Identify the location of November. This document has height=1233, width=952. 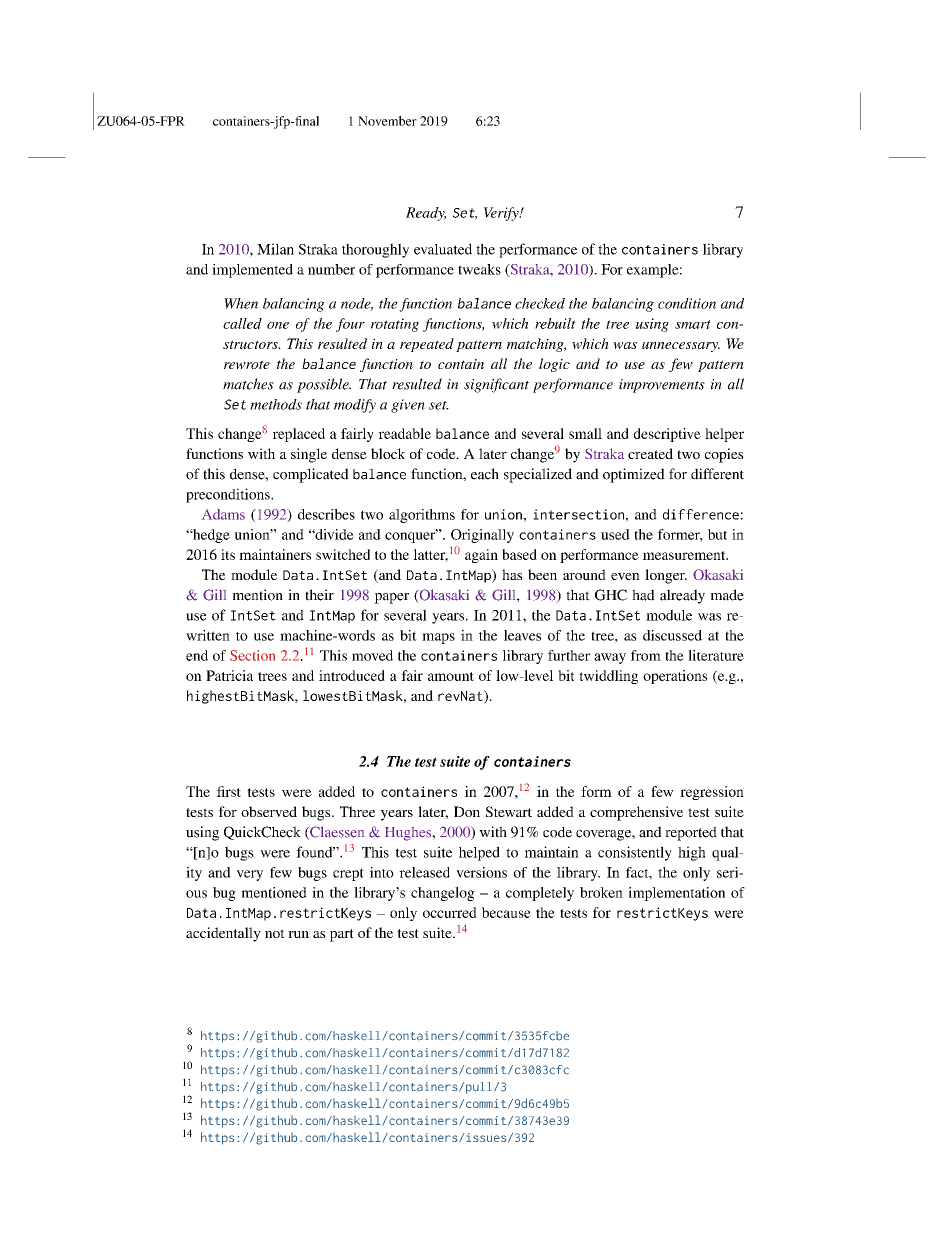
(387, 121).
